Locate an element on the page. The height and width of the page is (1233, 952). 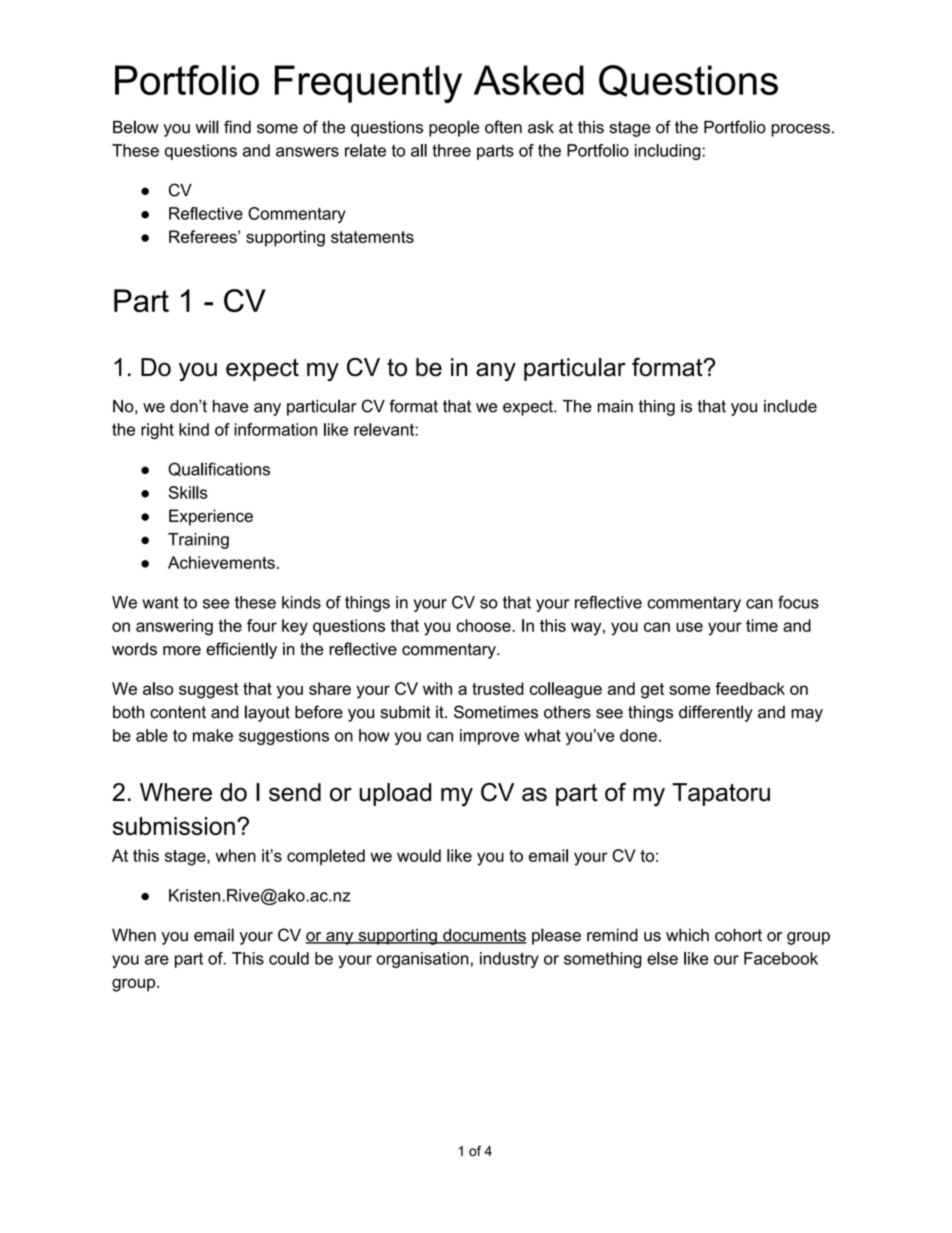
could is located at coordinates (289, 958).
